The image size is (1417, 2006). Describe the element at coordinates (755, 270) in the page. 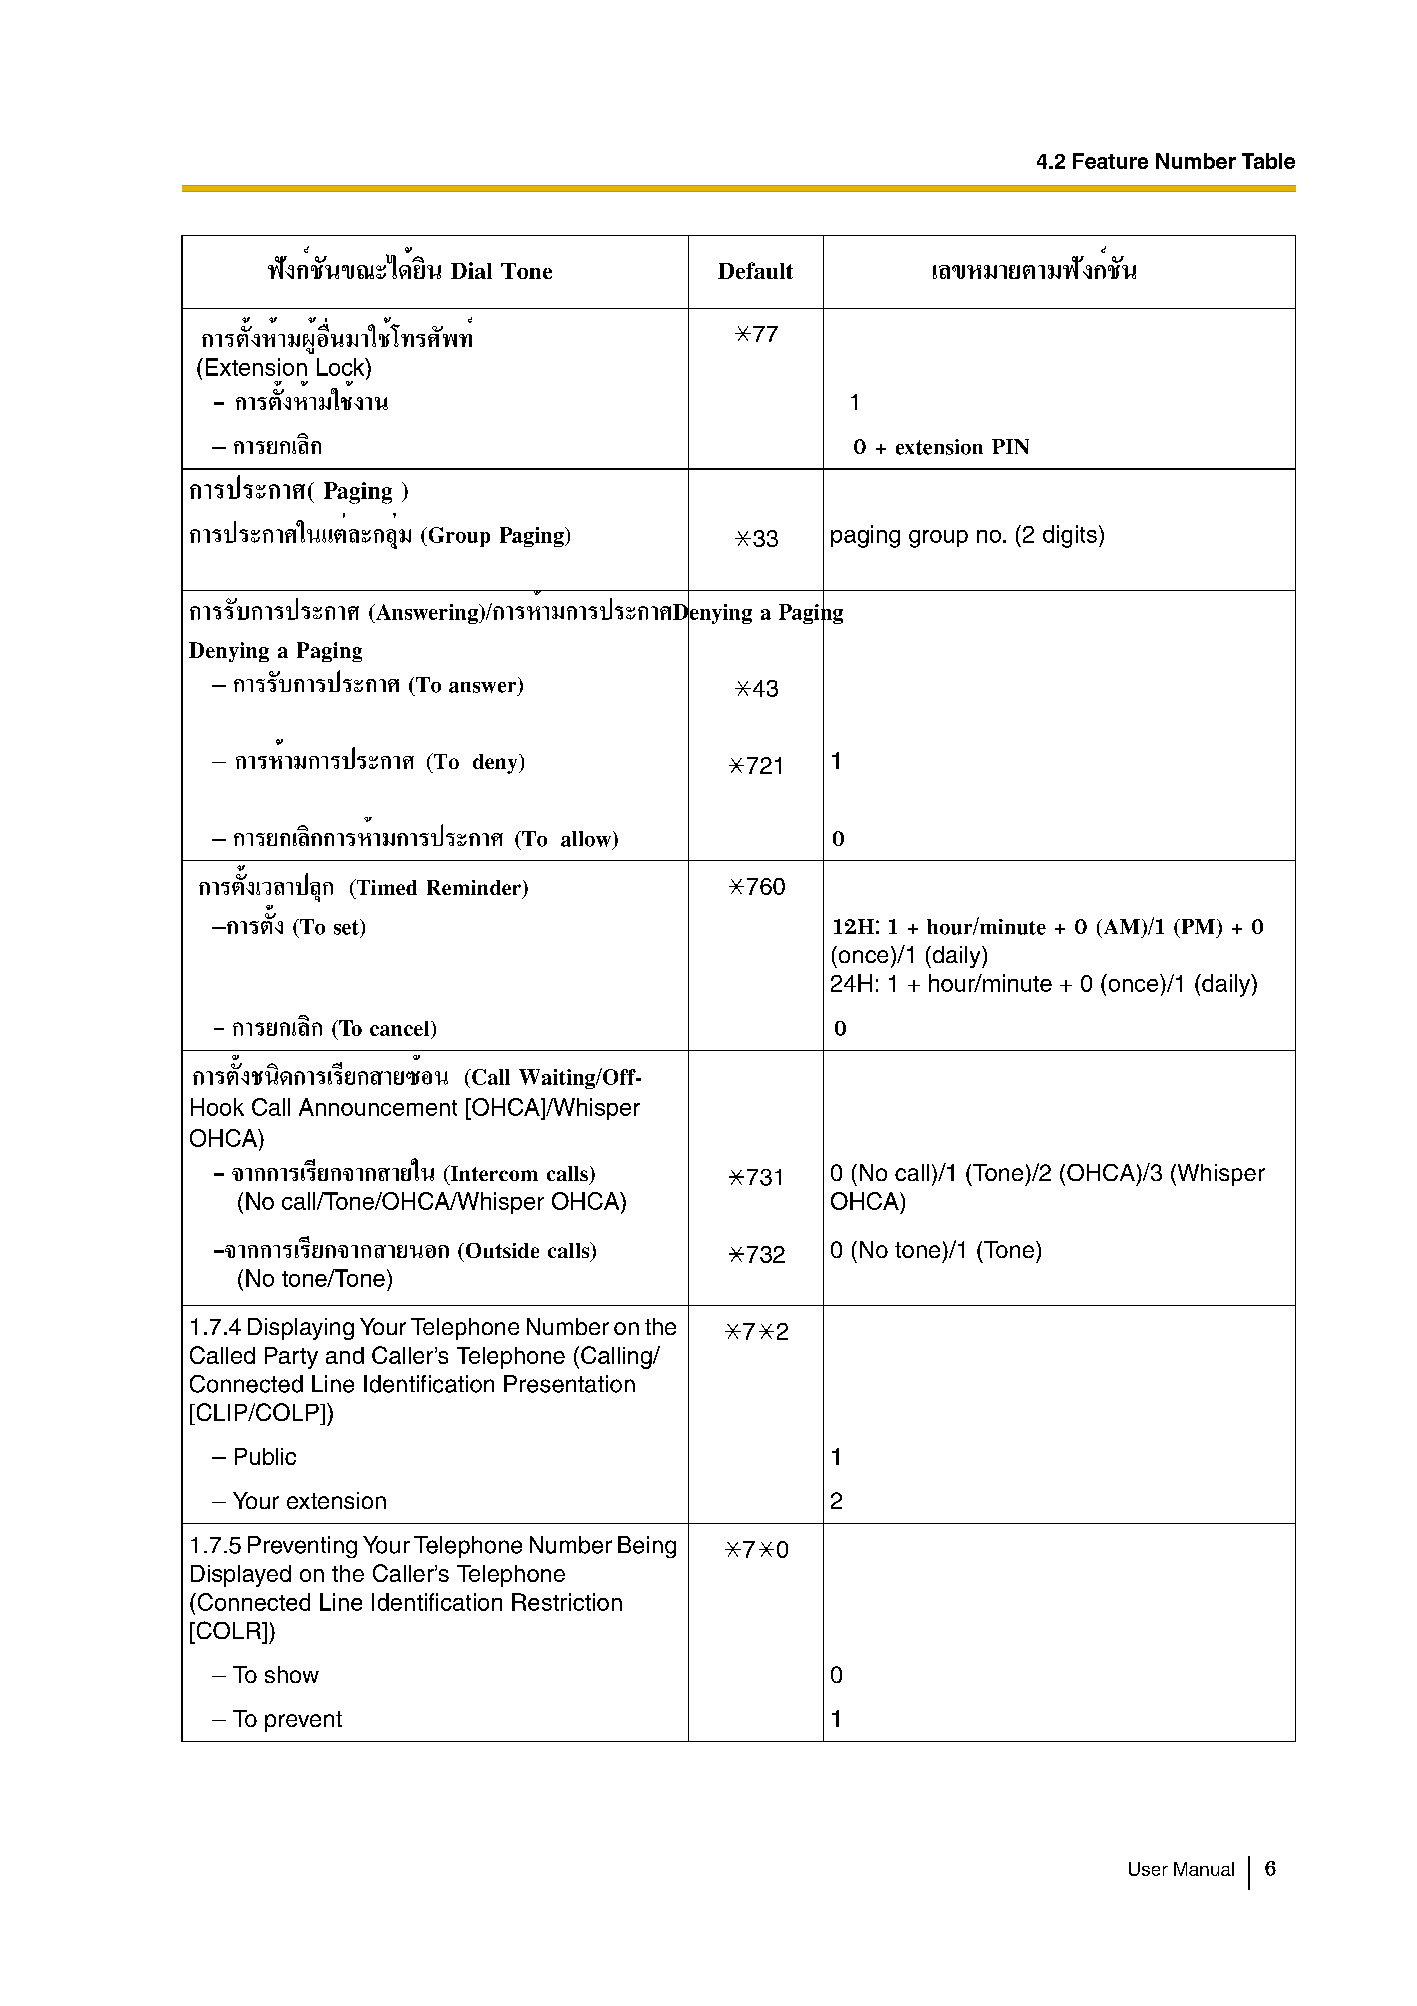

I see `Default` at that location.
